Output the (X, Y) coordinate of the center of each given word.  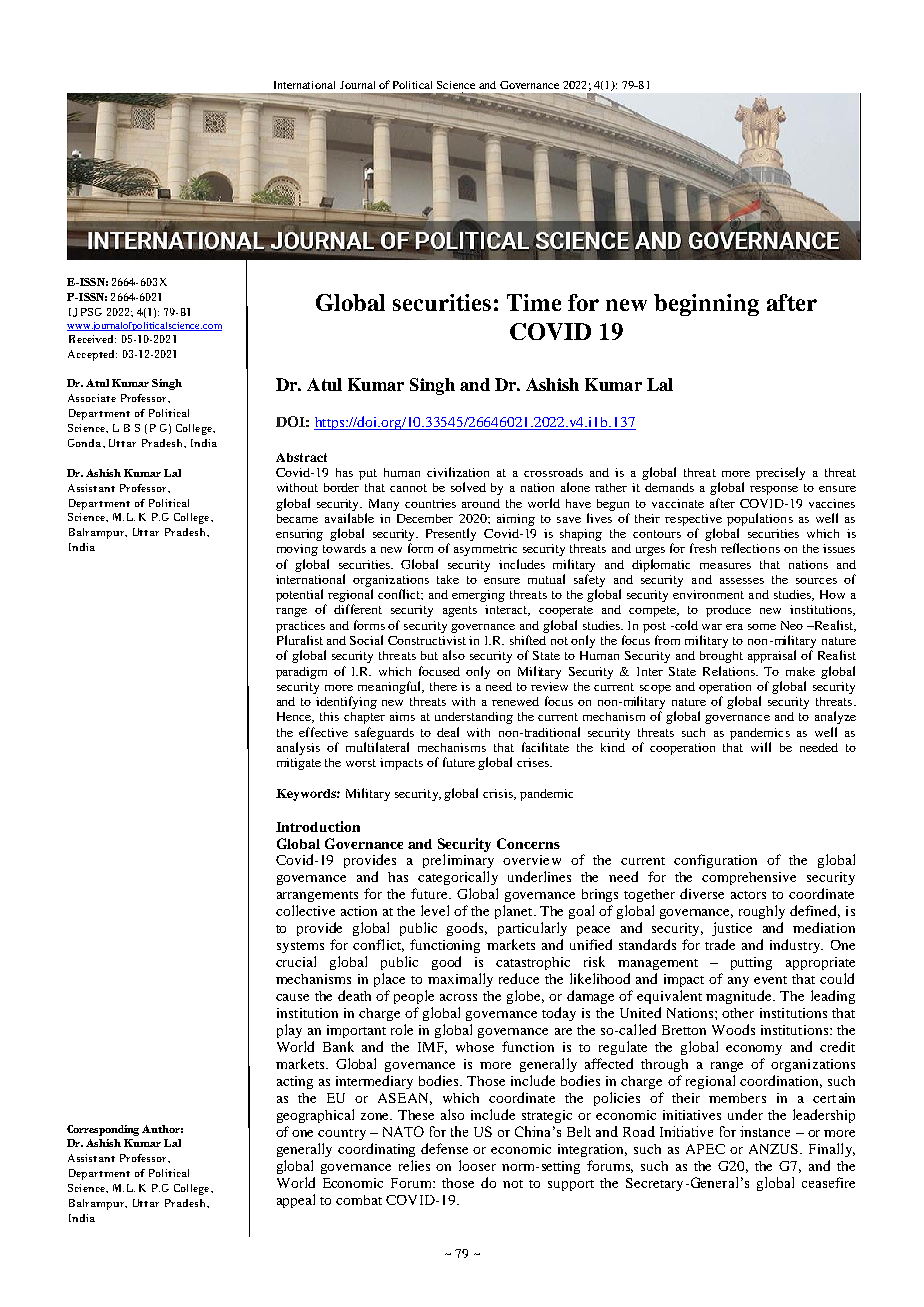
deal (448, 732)
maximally (460, 980)
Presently (451, 536)
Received (92, 339)
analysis (298, 748)
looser (477, 1165)
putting (751, 963)
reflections (750, 548)
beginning (706, 305)
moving (297, 550)
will (761, 747)
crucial (296, 961)
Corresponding (103, 1130)
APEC (705, 1149)
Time (534, 302)
